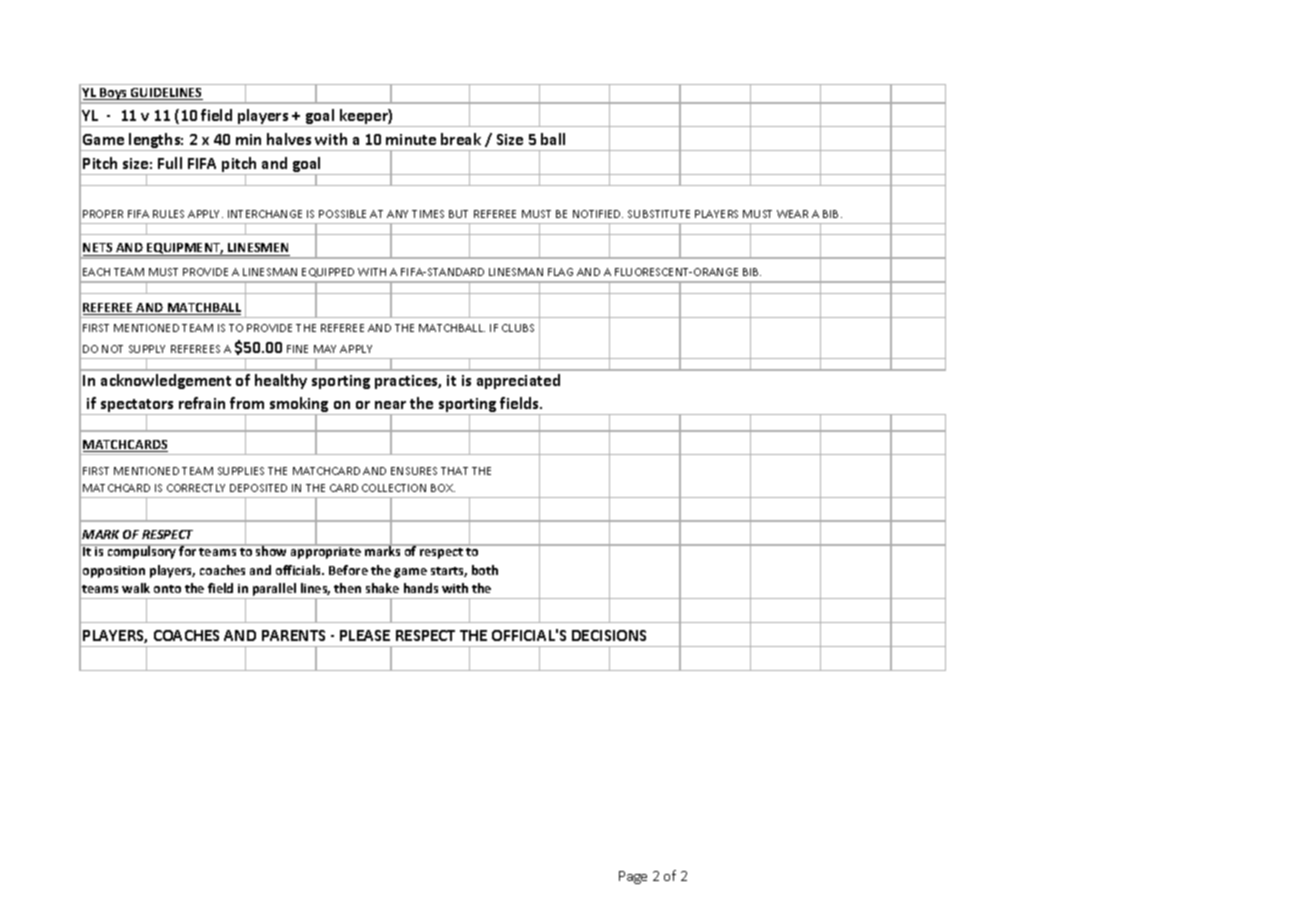  Describe the element at coordinates (485, 570) in the page. I see `both` at that location.
